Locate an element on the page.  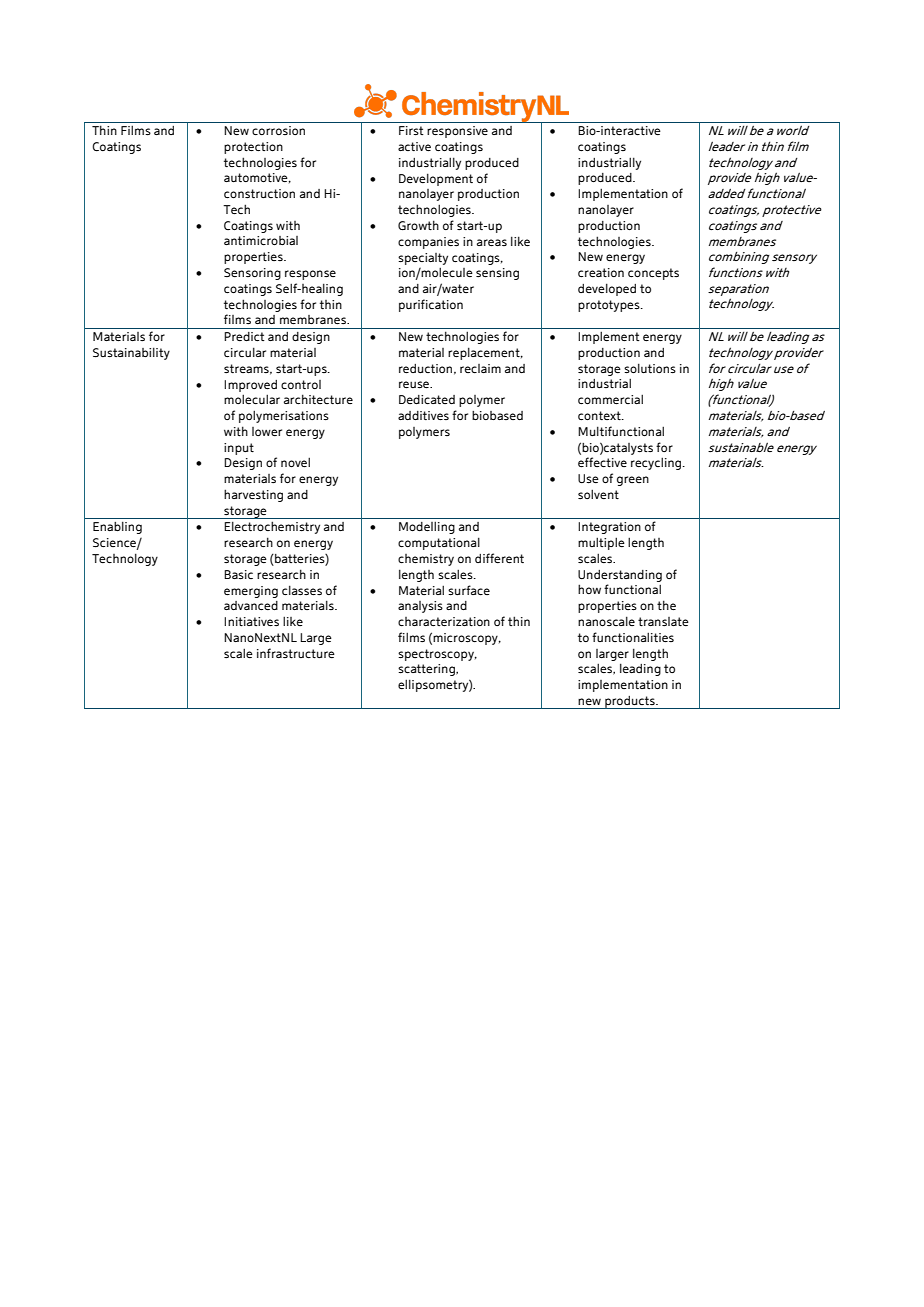
additives is located at coordinates (423, 415).
